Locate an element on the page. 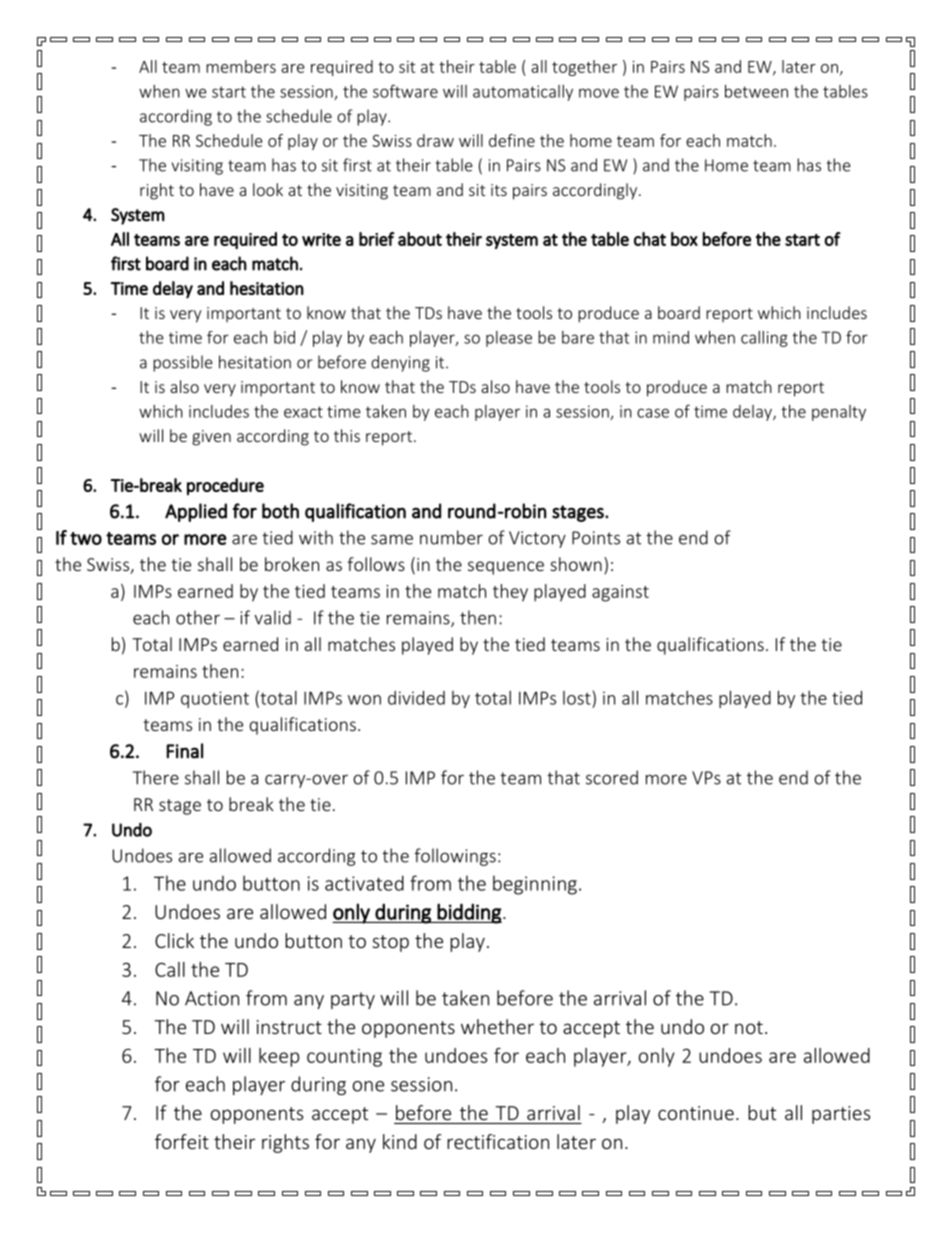  members is located at coordinates (241, 66).
